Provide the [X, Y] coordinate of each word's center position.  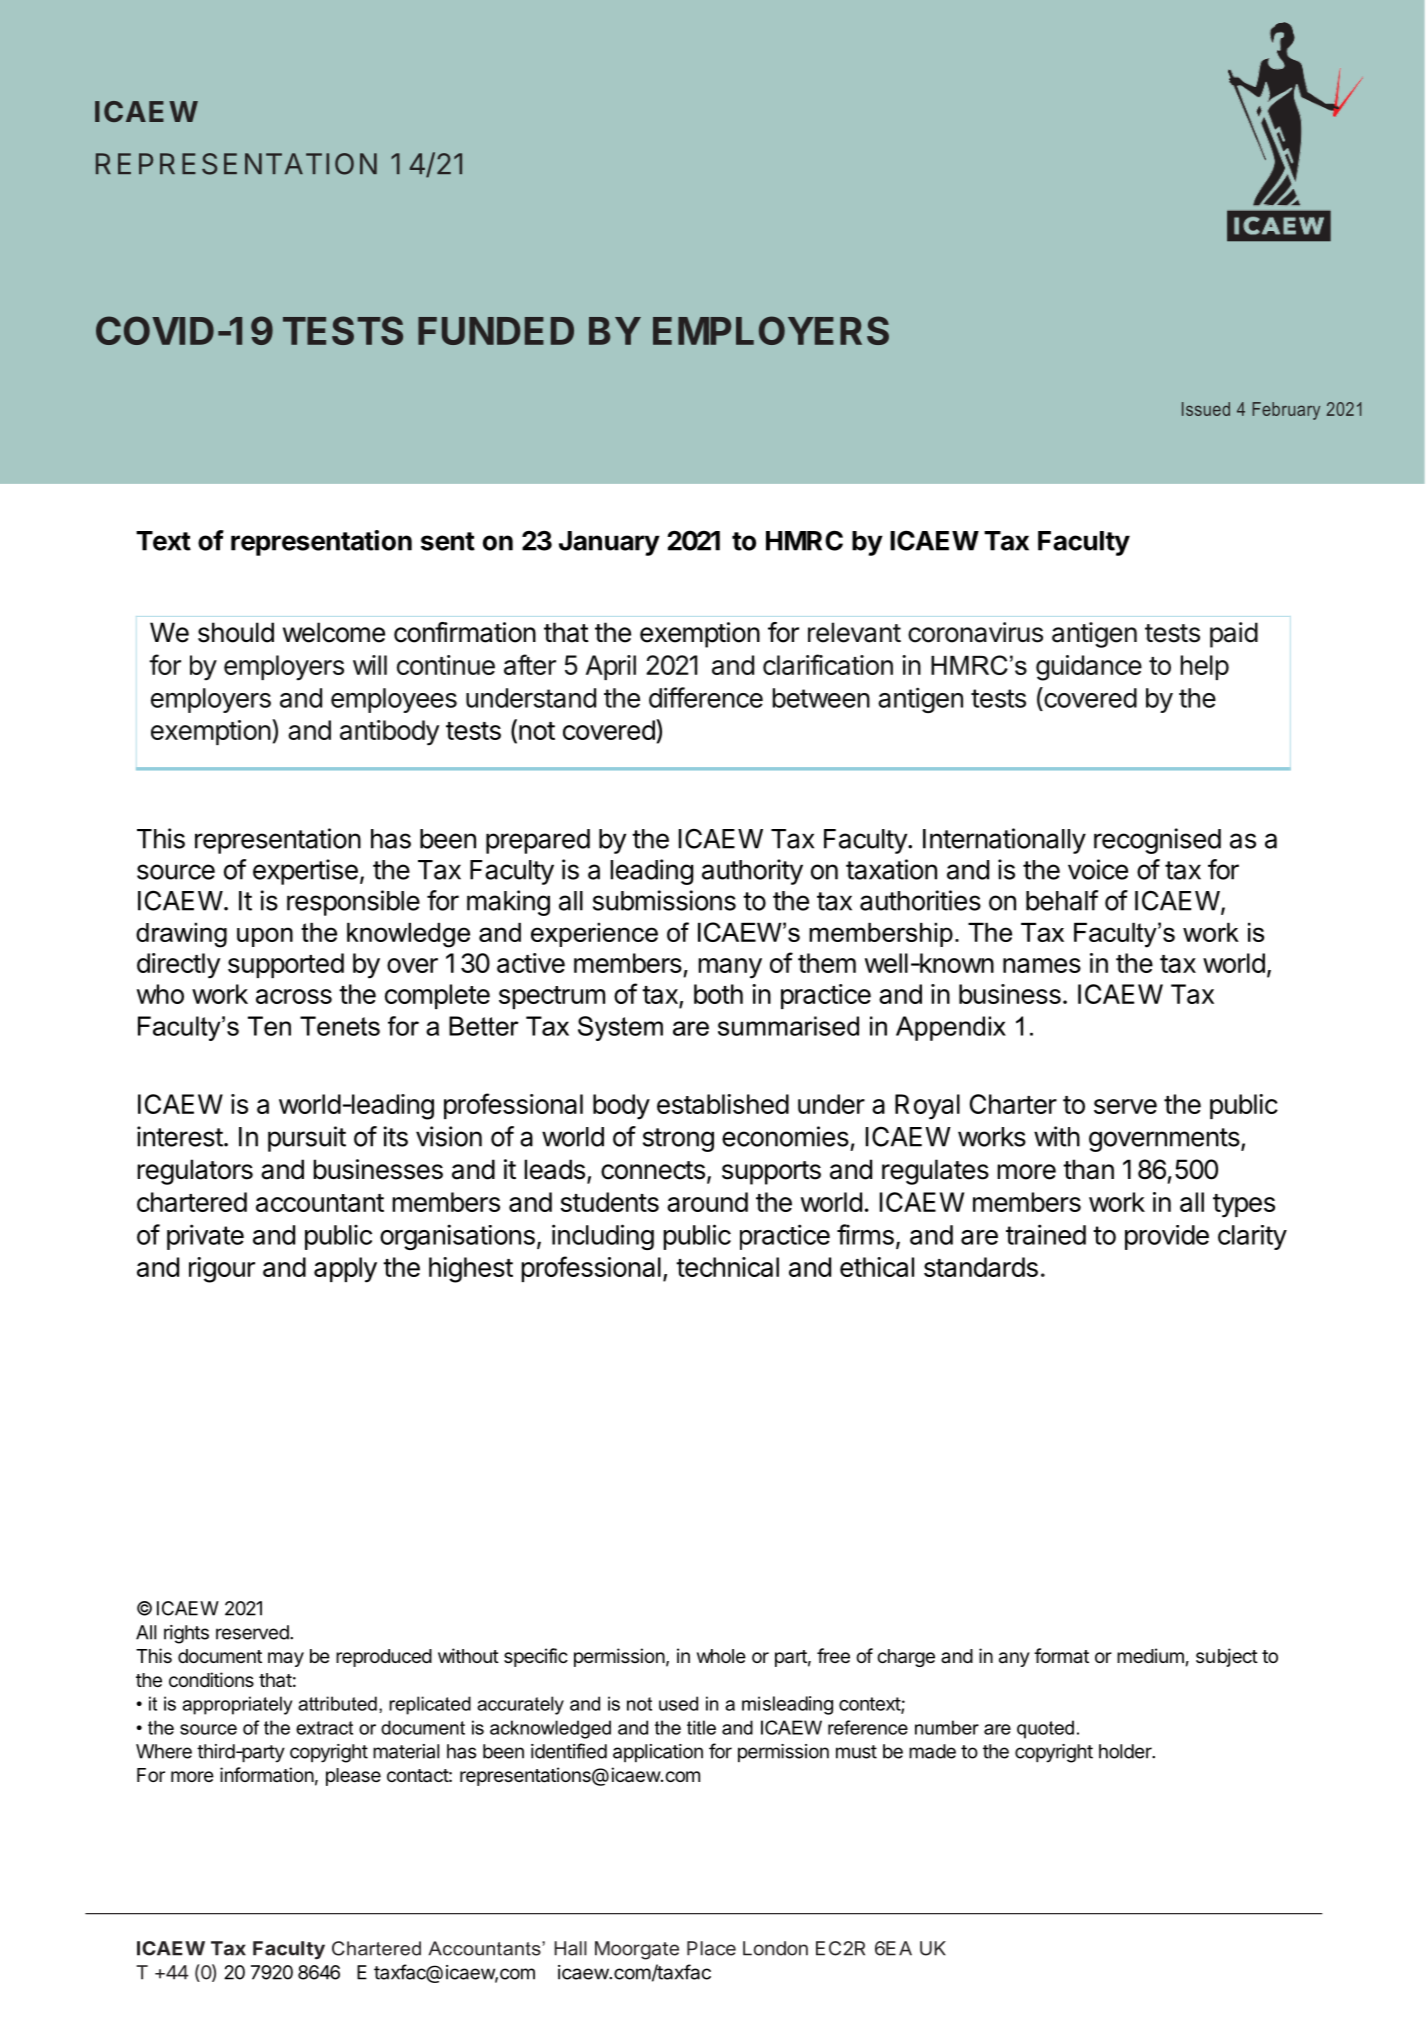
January [609, 543]
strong [678, 1140]
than [1088, 1169]
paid [1234, 635]
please [353, 1777]
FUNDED [496, 331]
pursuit [307, 1139]
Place [711, 1948]
